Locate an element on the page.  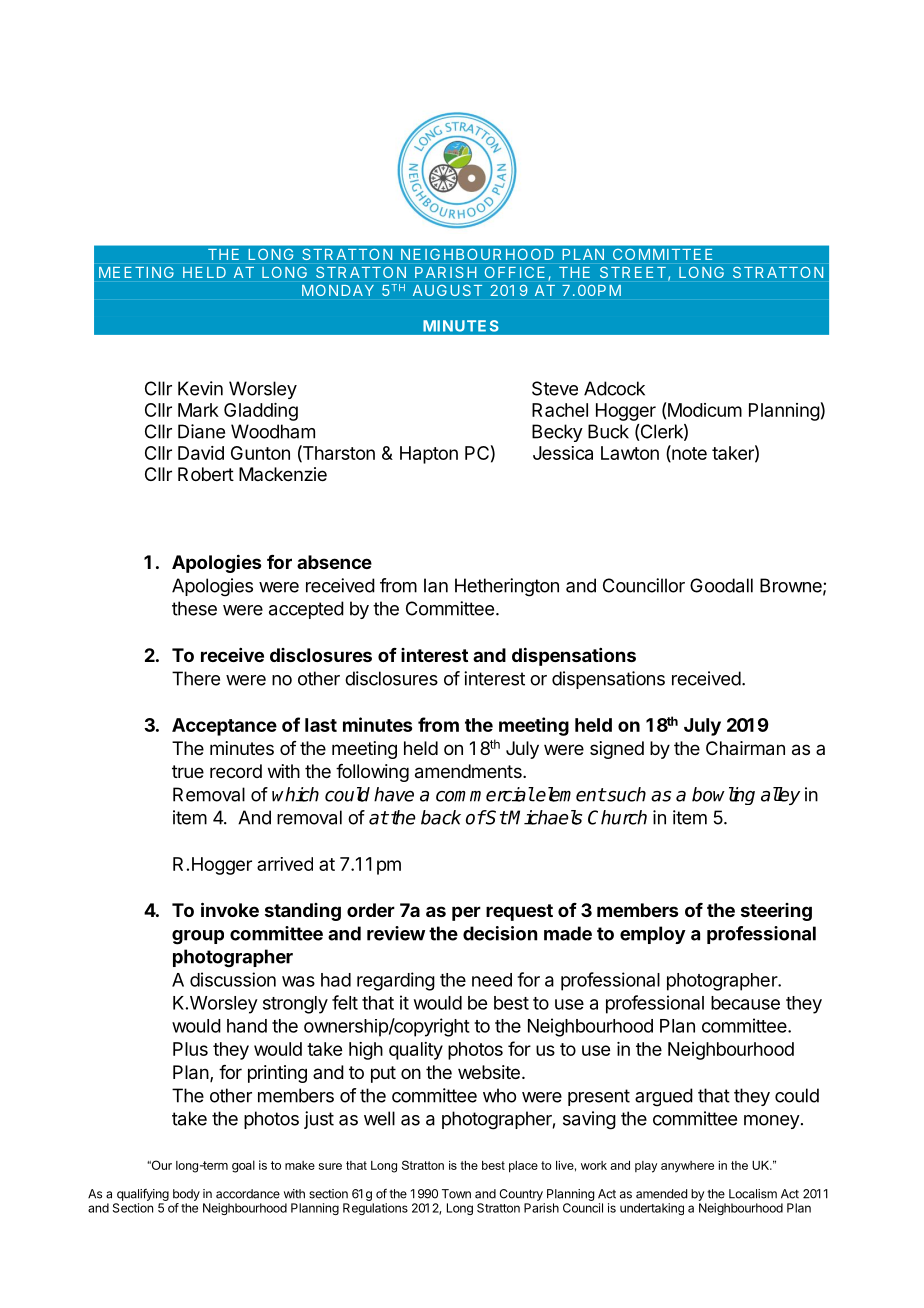
goal is located at coordinates (243, 1166).
